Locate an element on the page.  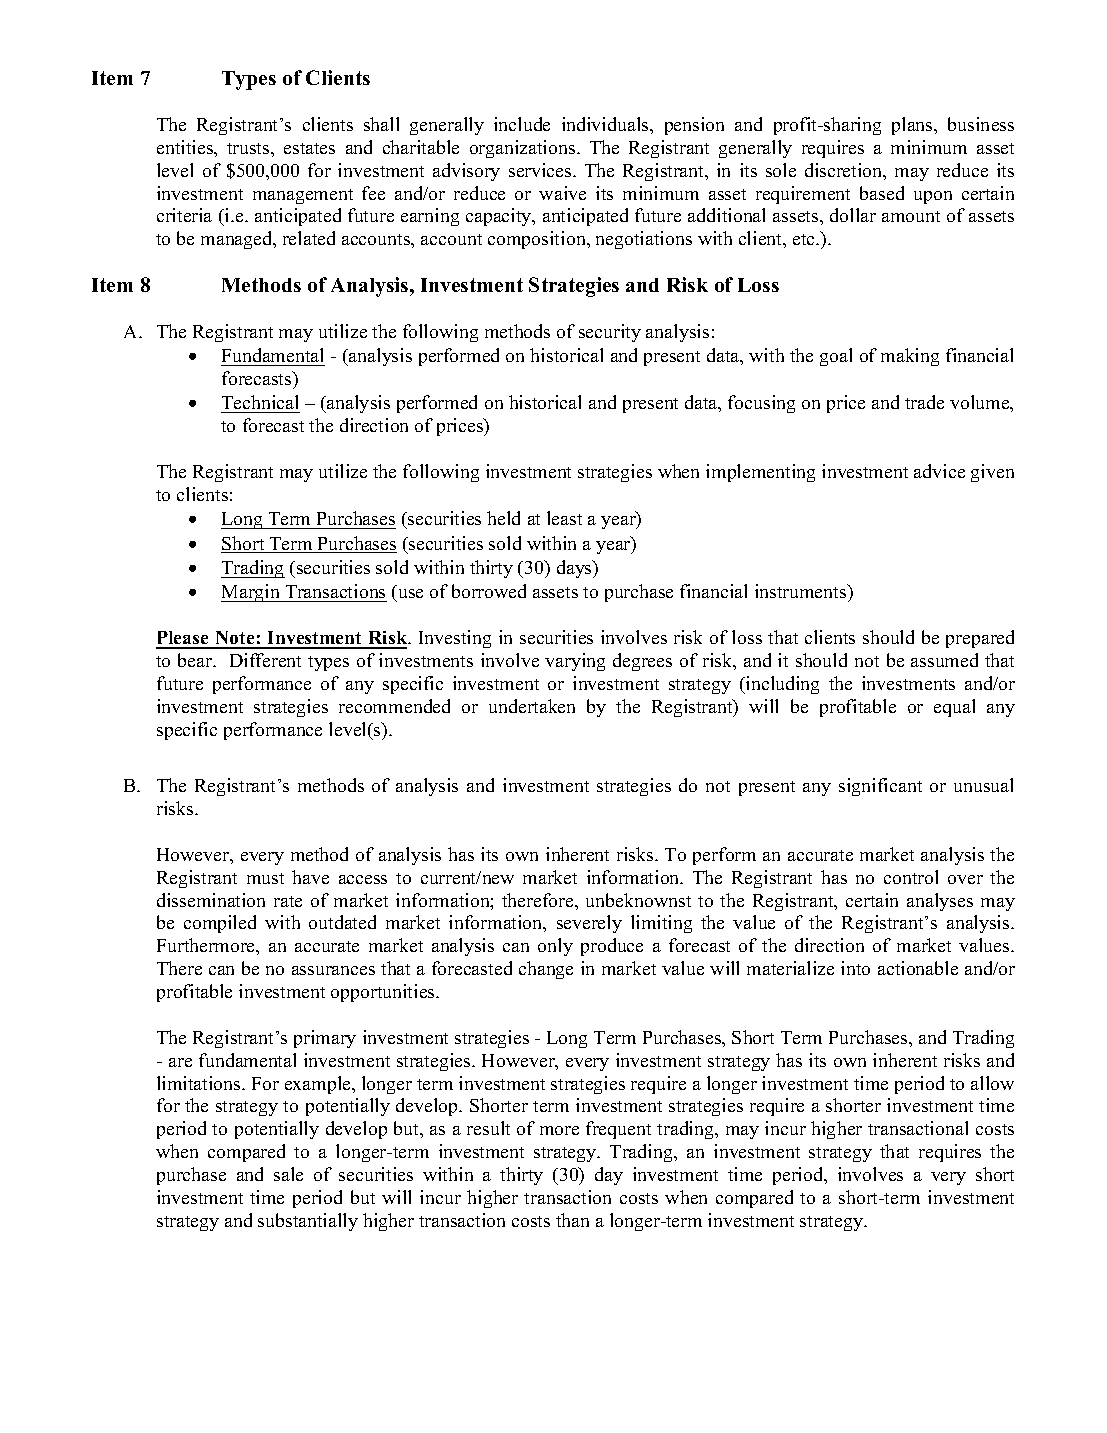
advice is located at coordinates (939, 471).
